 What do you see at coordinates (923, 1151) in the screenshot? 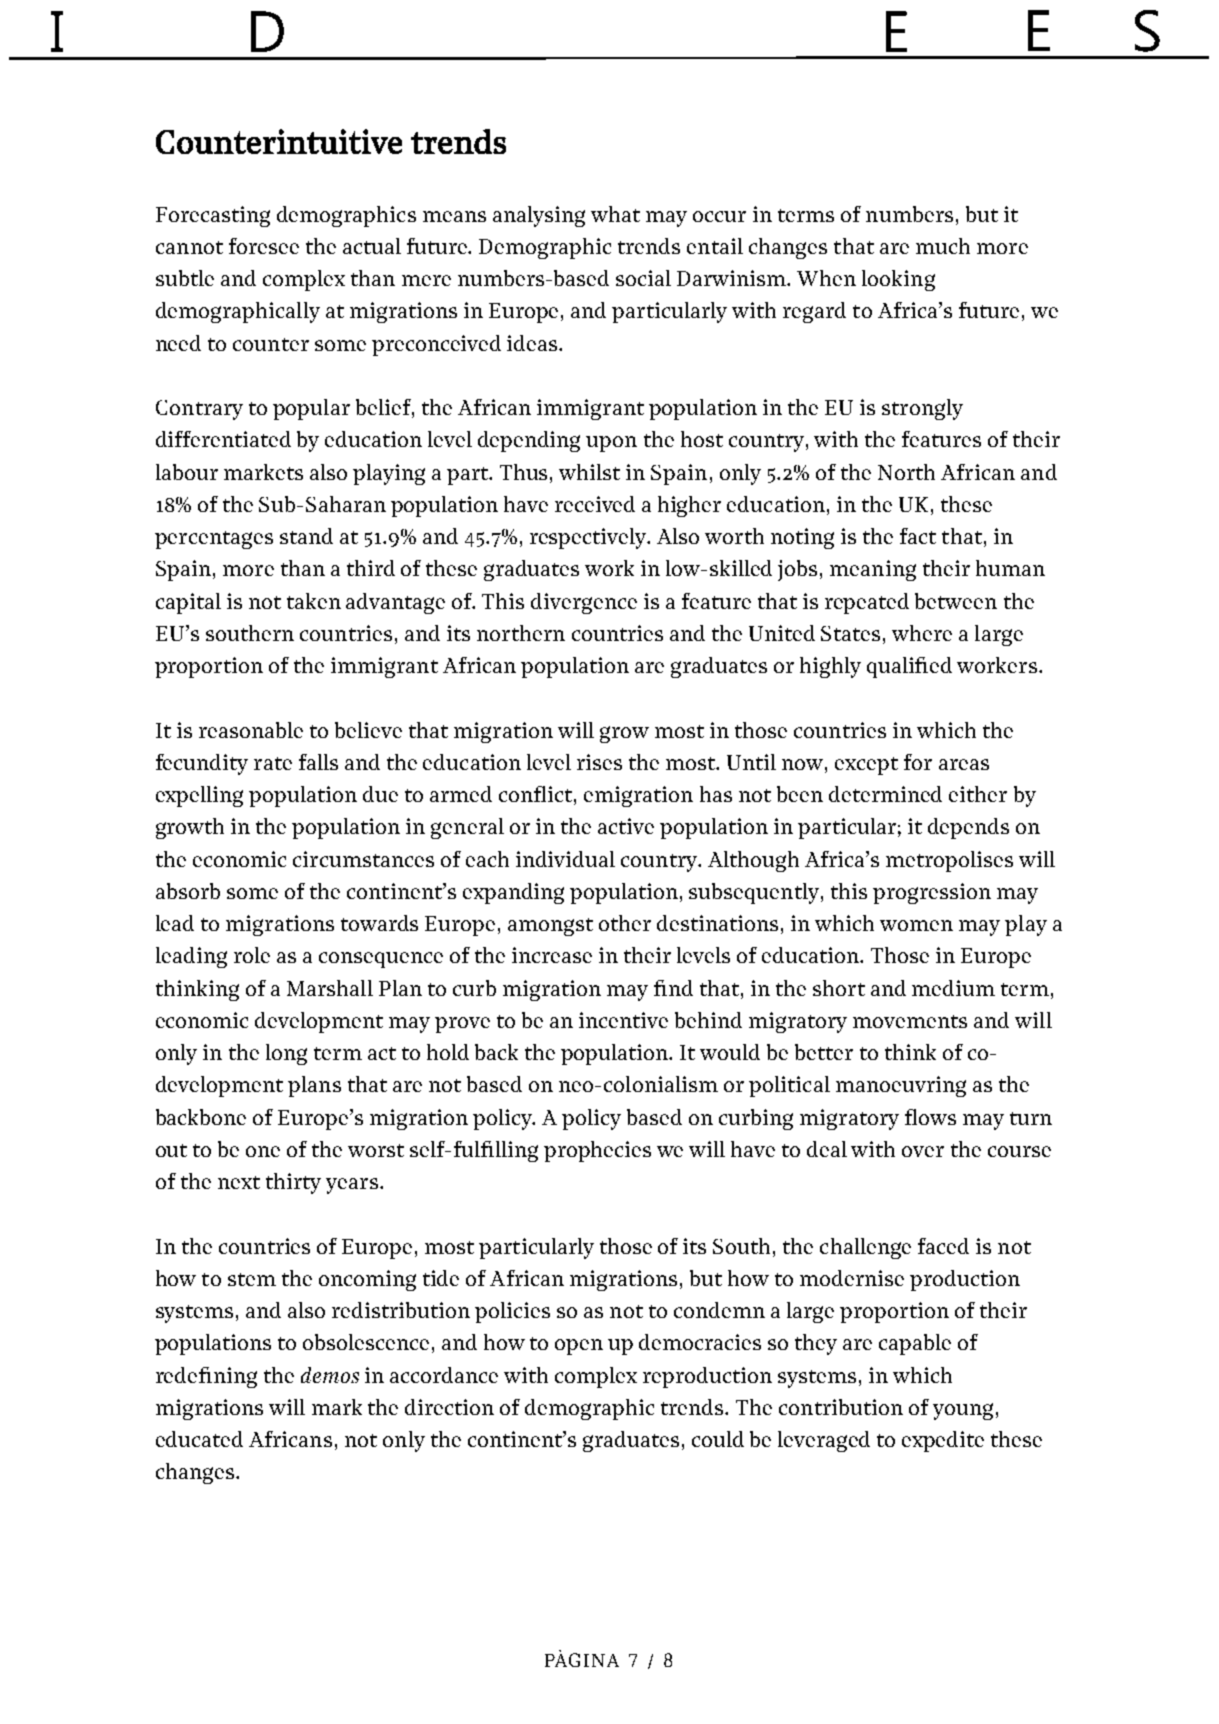
I see `over` at bounding box center [923, 1151].
